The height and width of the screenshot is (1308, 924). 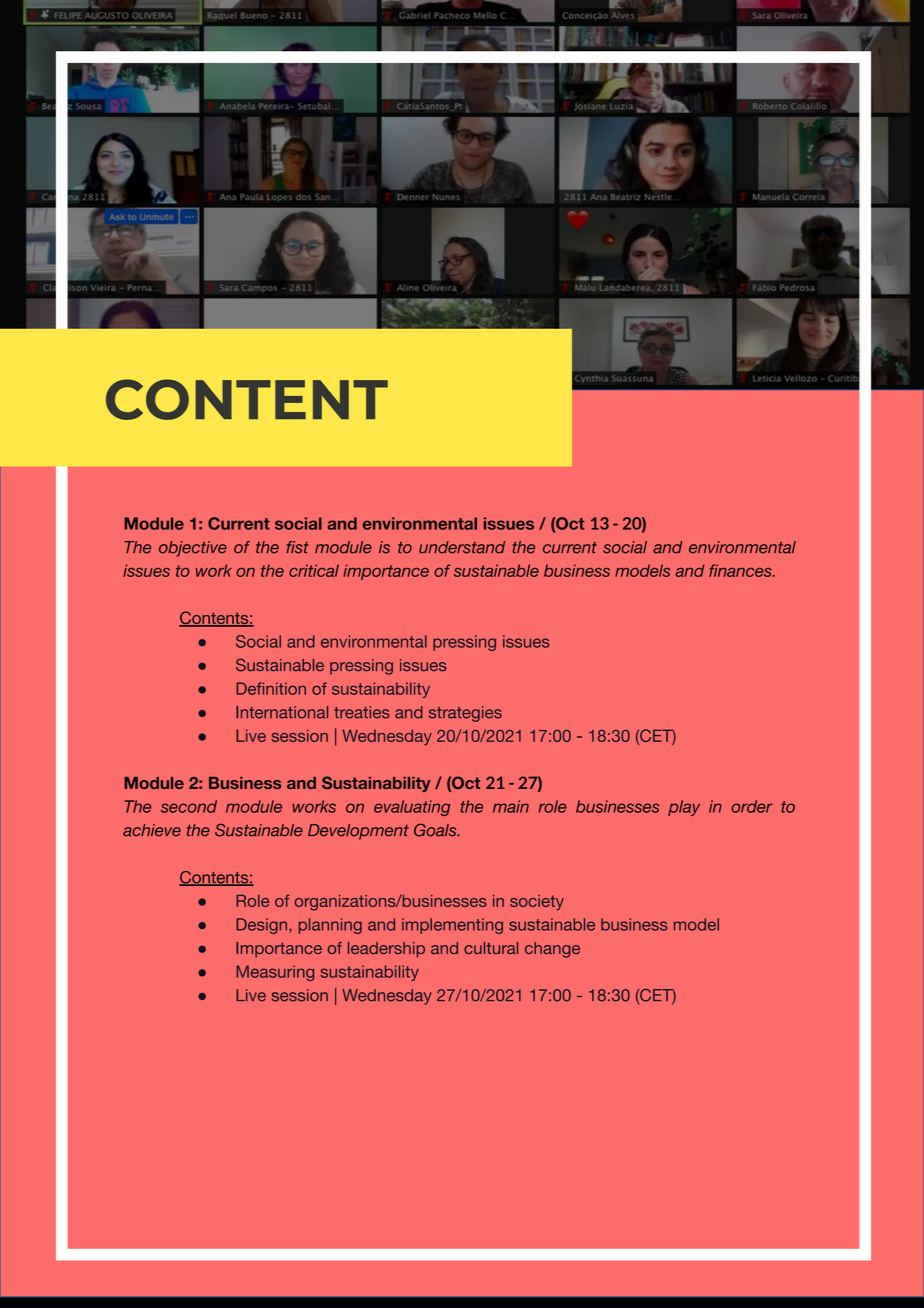 What do you see at coordinates (462, 547) in the screenshot?
I see `understand` at bounding box center [462, 547].
